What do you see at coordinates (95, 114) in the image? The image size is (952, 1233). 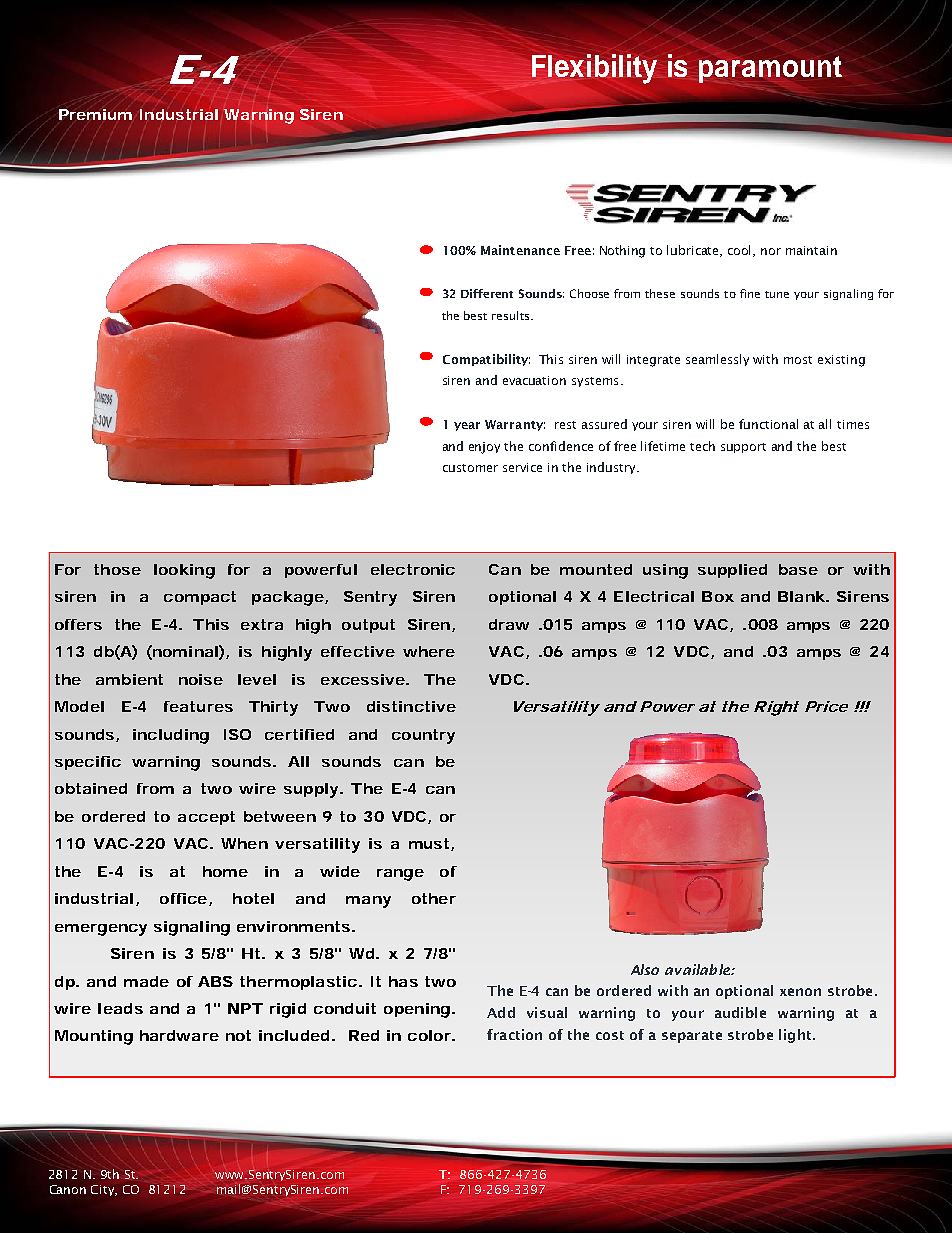 I see `Premium` at bounding box center [95, 114].
